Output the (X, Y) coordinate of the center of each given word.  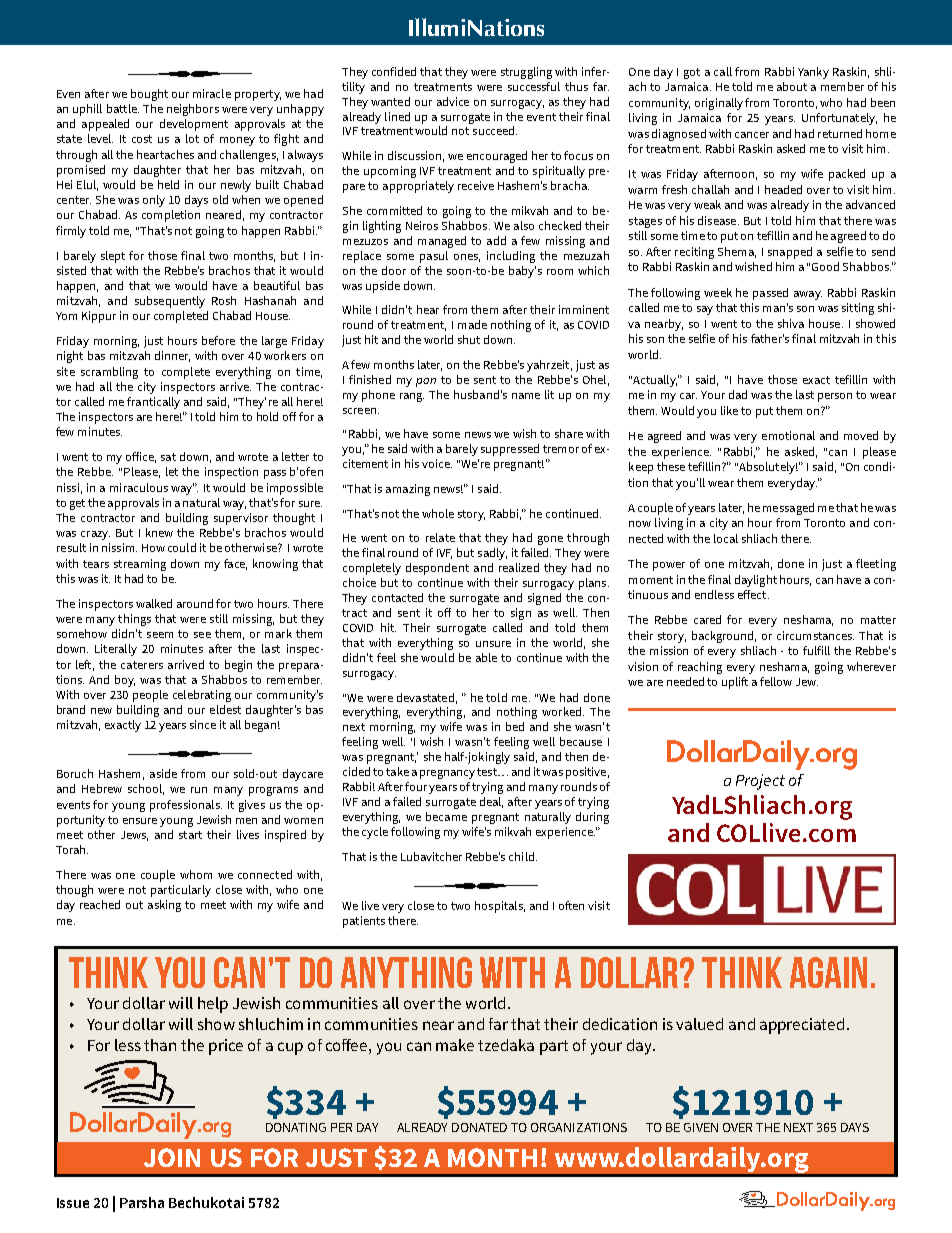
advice (453, 101)
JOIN (172, 1157)
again (828, 972)
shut (469, 339)
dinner (172, 356)
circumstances (815, 635)
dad (738, 394)
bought (149, 95)
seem (160, 635)
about (792, 86)
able (486, 657)
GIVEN (701, 1127)
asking (164, 906)
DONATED (479, 1127)
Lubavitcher (431, 856)
